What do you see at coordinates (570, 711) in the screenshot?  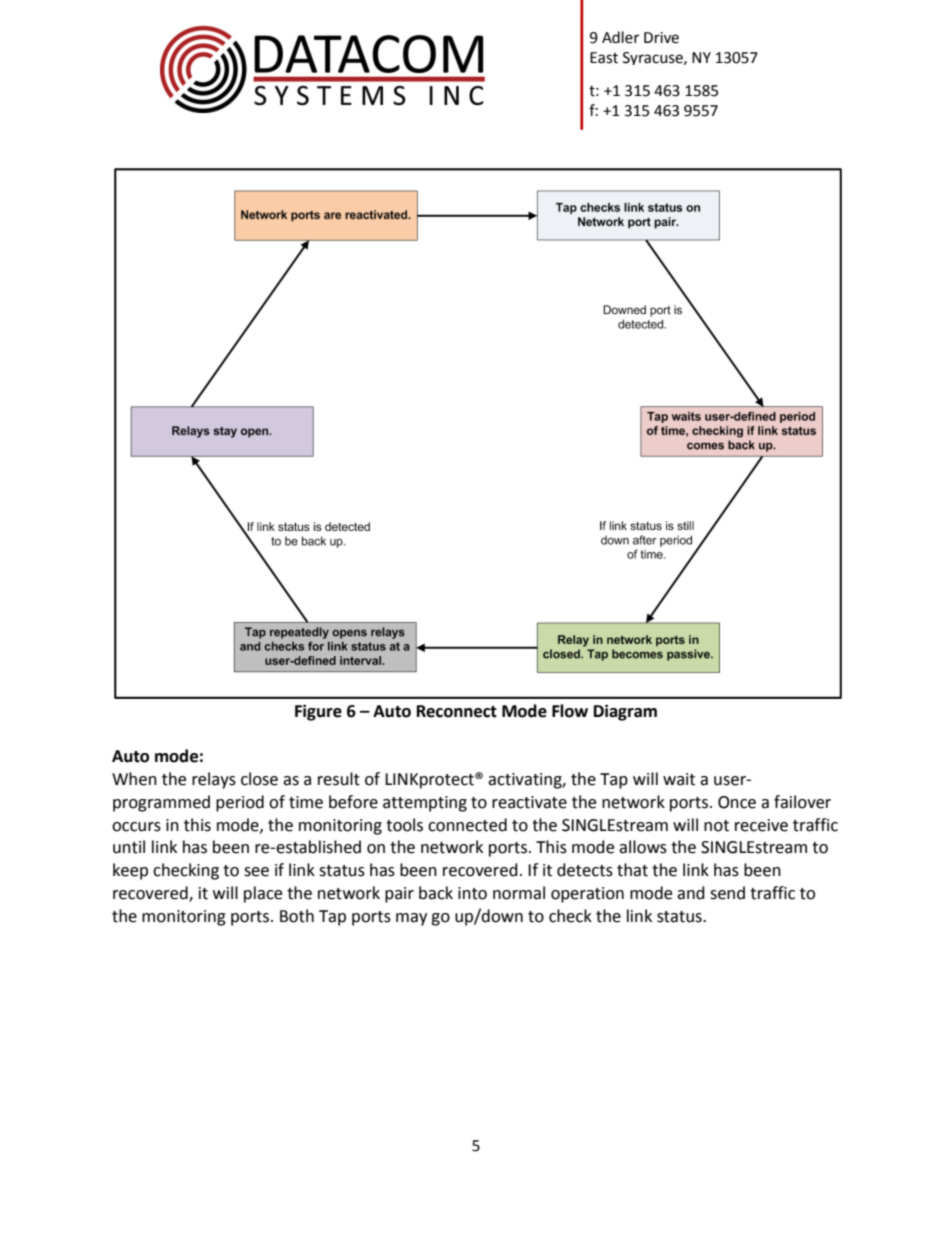 I see `Flow` at bounding box center [570, 711].
